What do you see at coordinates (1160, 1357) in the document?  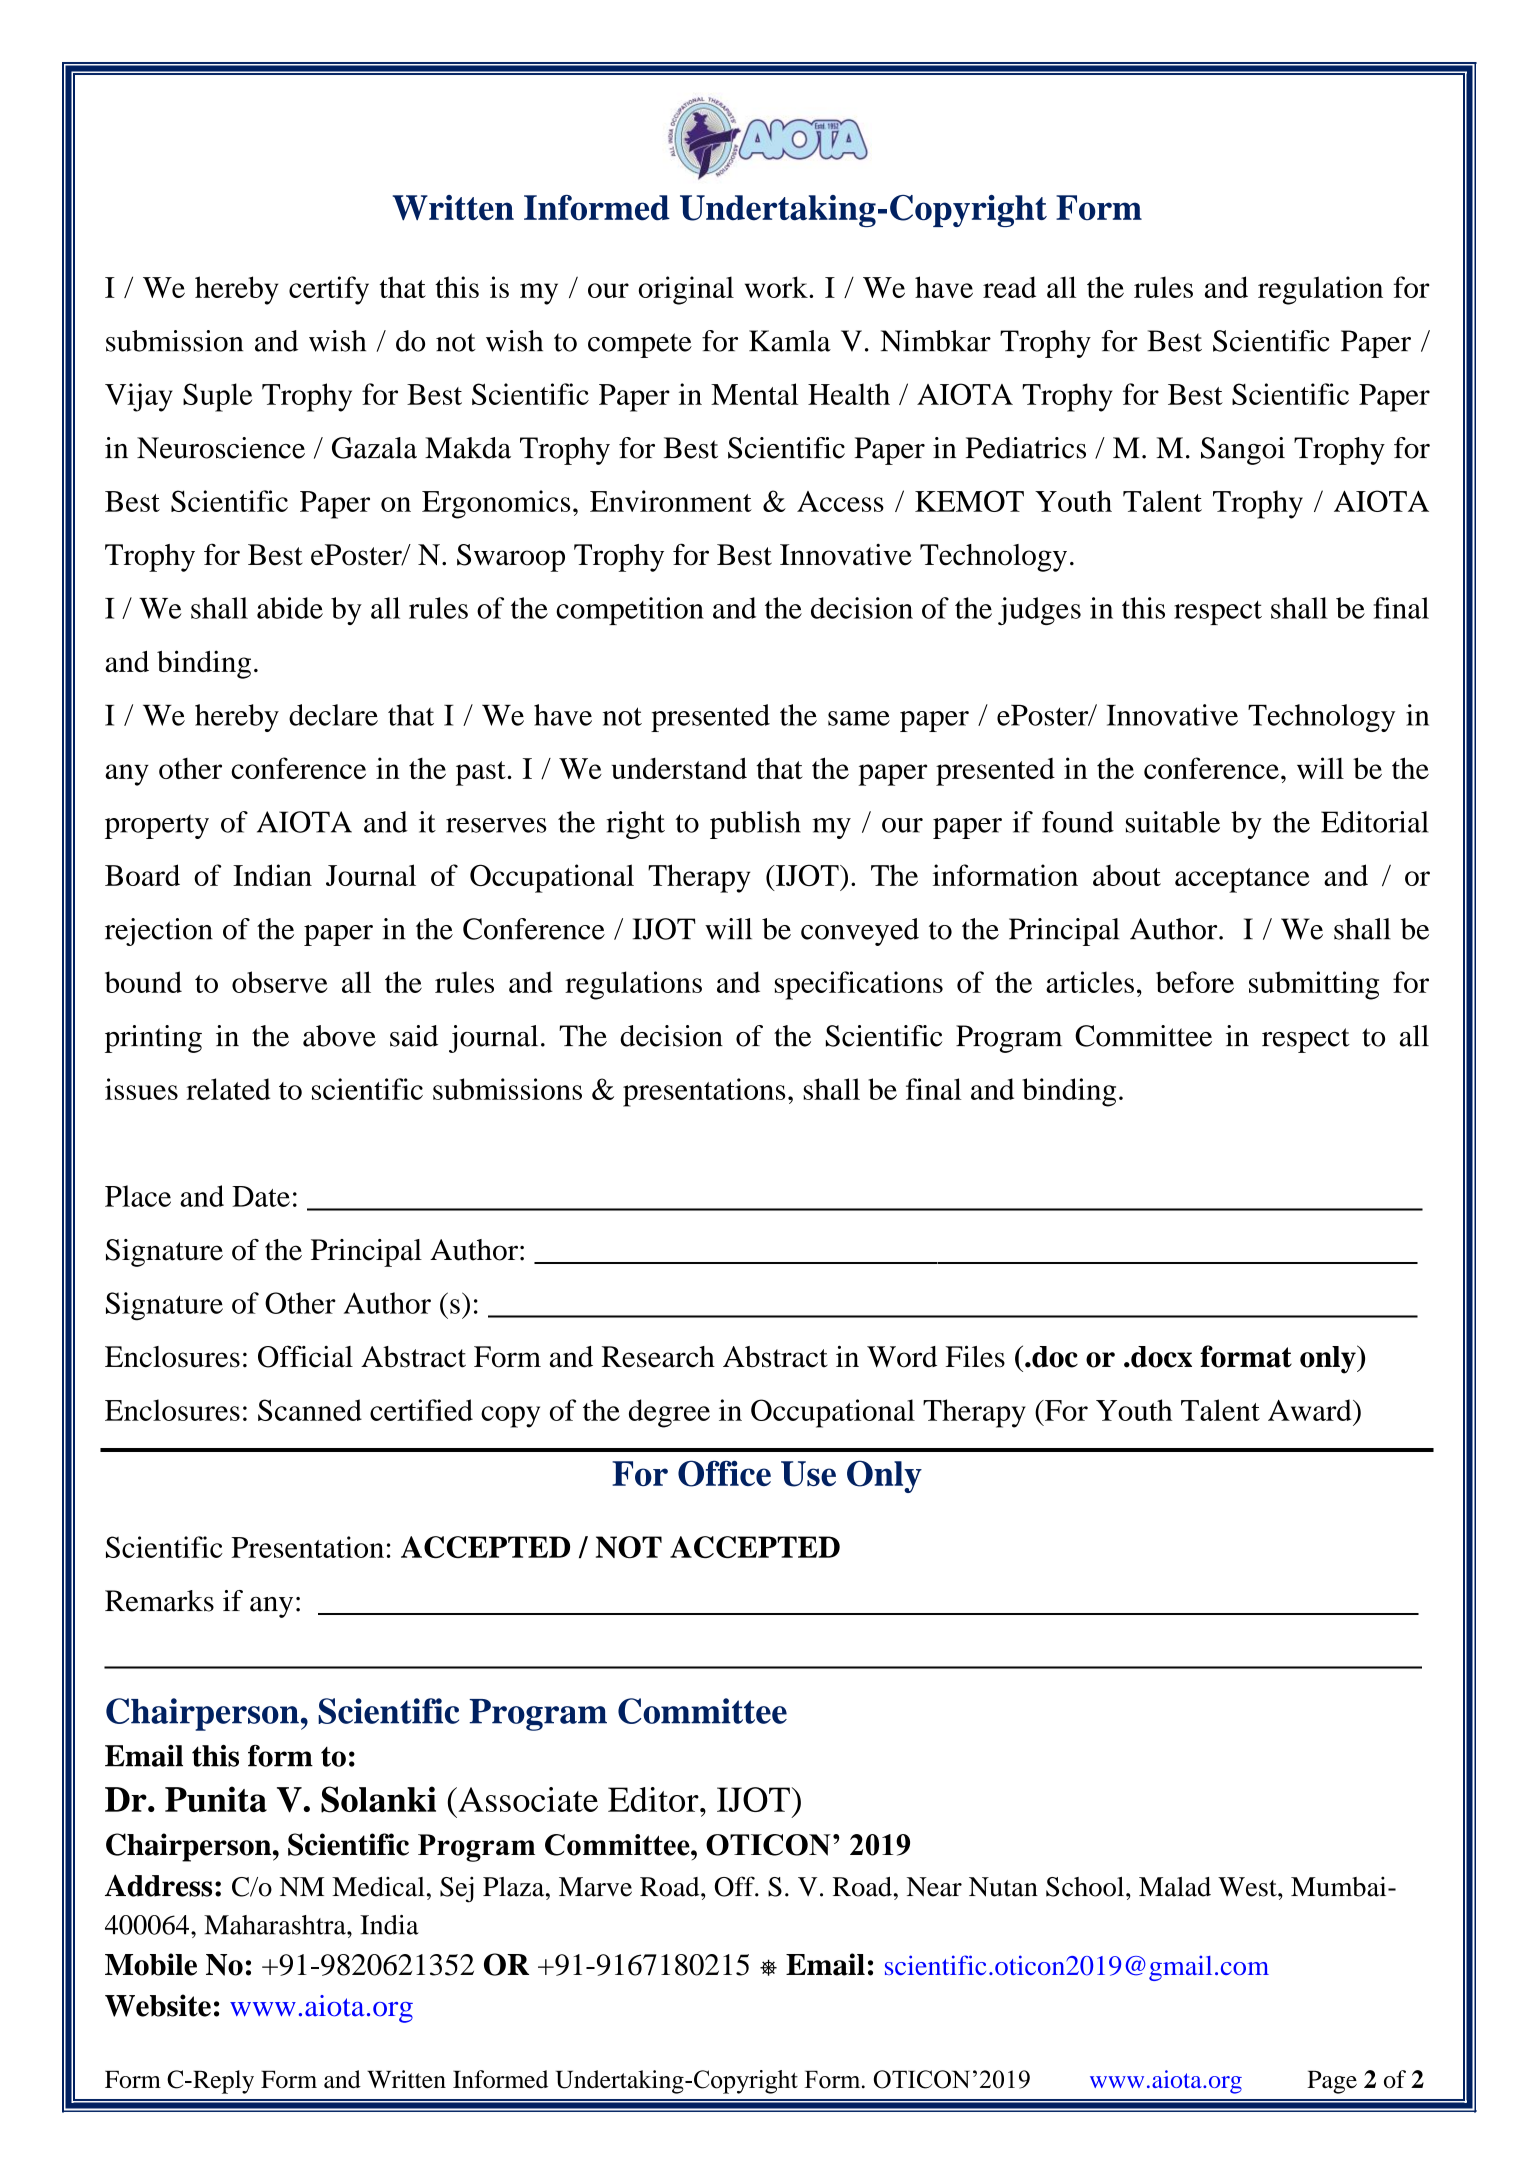 I see `docx` at bounding box center [1160, 1357].
